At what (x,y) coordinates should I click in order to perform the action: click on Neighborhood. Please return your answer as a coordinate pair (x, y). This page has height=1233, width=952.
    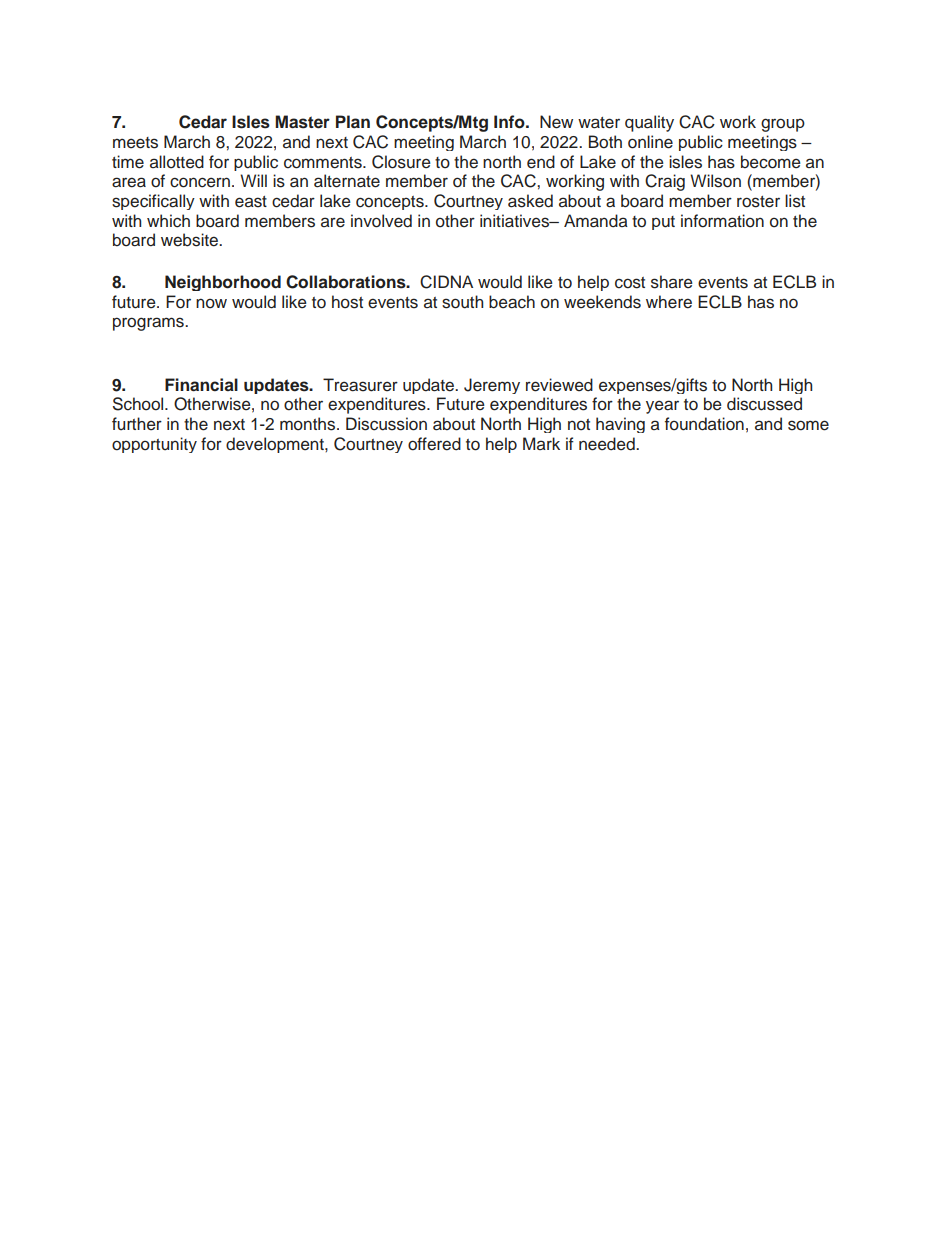
    Looking at the image, I should click on (223, 283).
